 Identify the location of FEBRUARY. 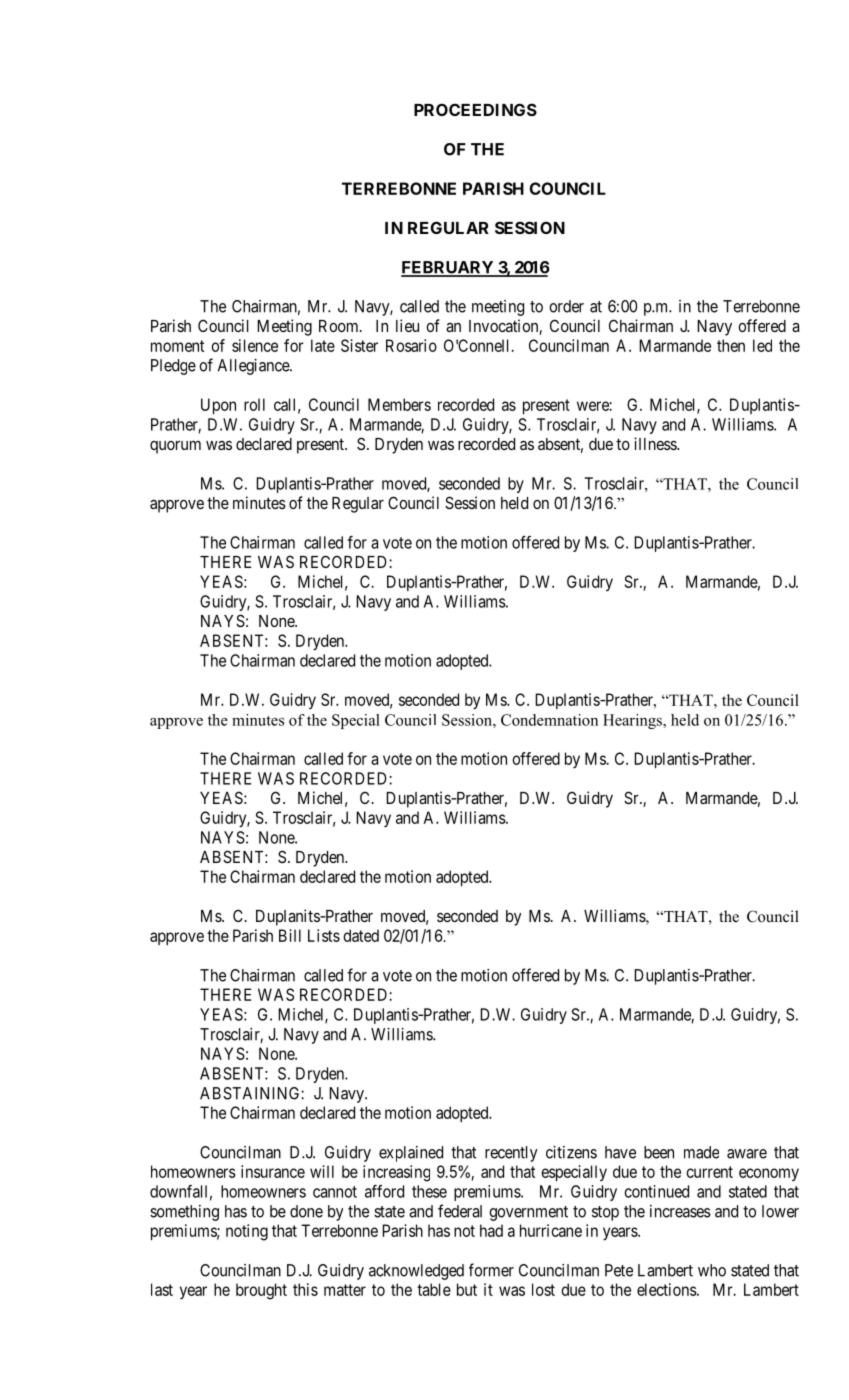
(448, 268).
